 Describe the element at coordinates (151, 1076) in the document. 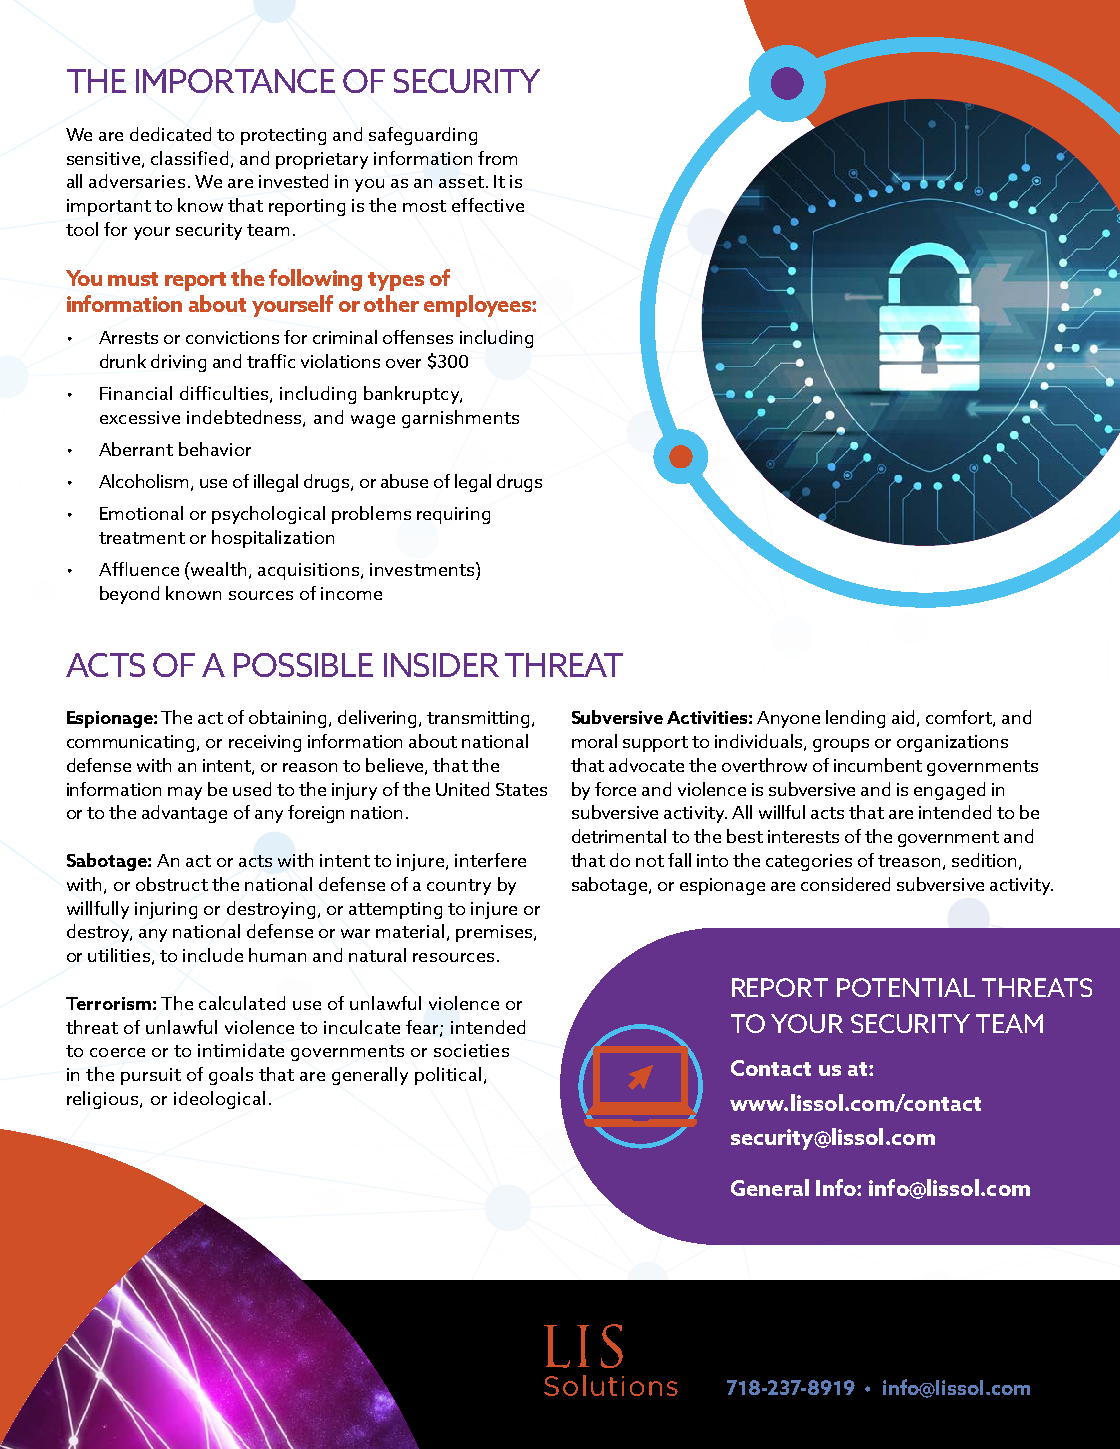

I see `pursuit` at that location.
